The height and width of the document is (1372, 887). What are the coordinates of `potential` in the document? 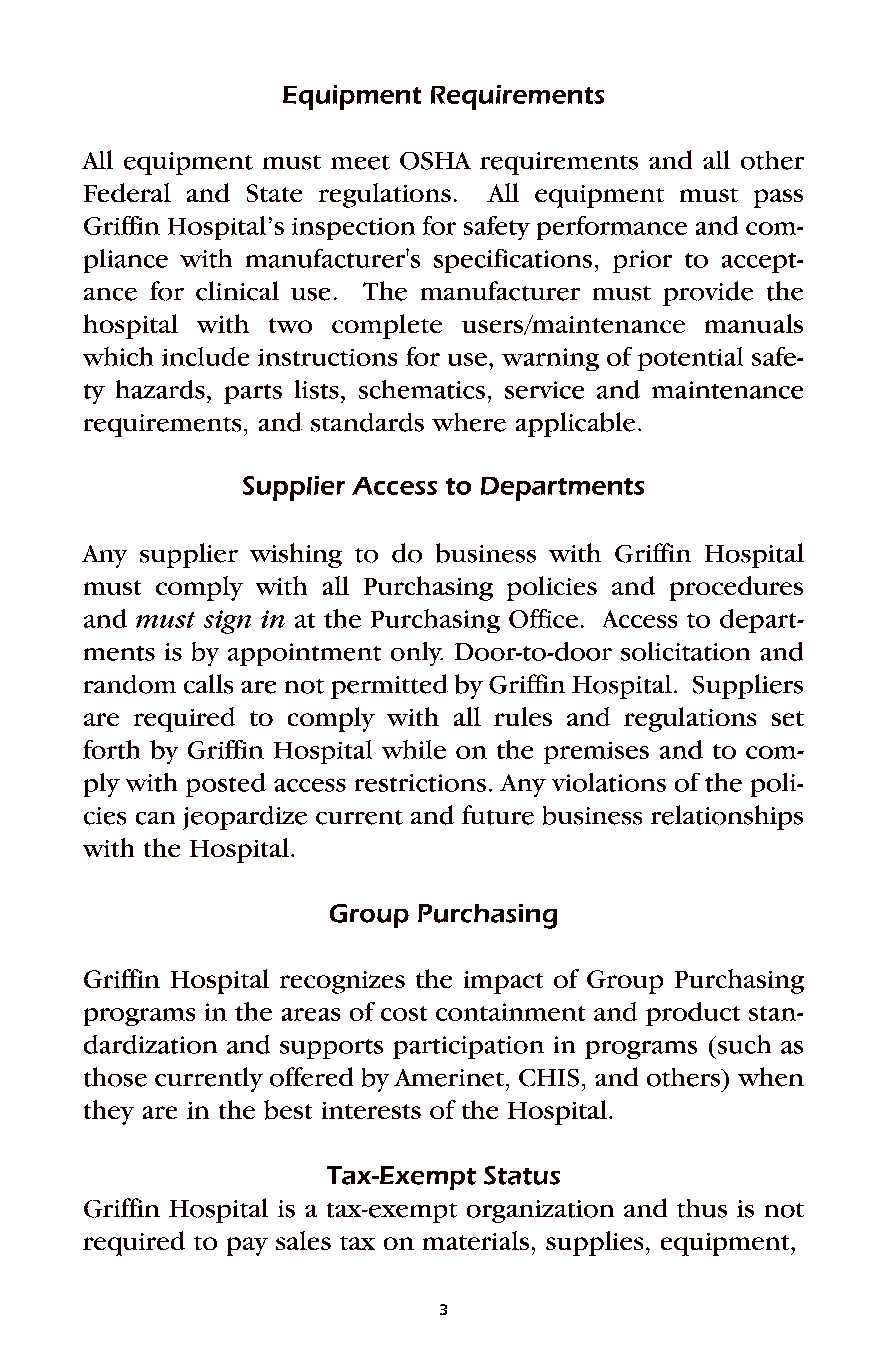 It's located at (690, 359).
